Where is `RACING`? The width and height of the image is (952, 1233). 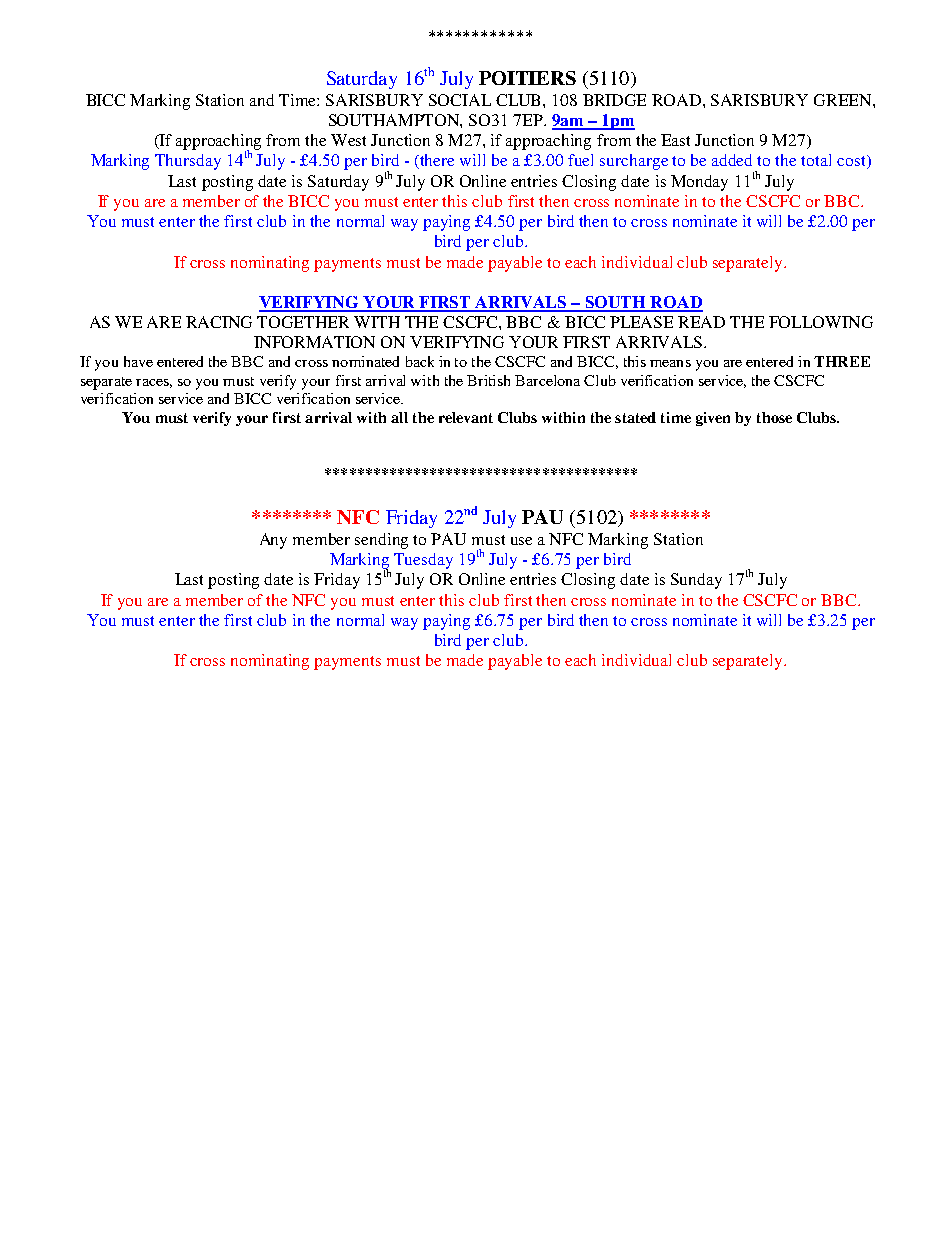 RACING is located at coordinates (219, 322).
